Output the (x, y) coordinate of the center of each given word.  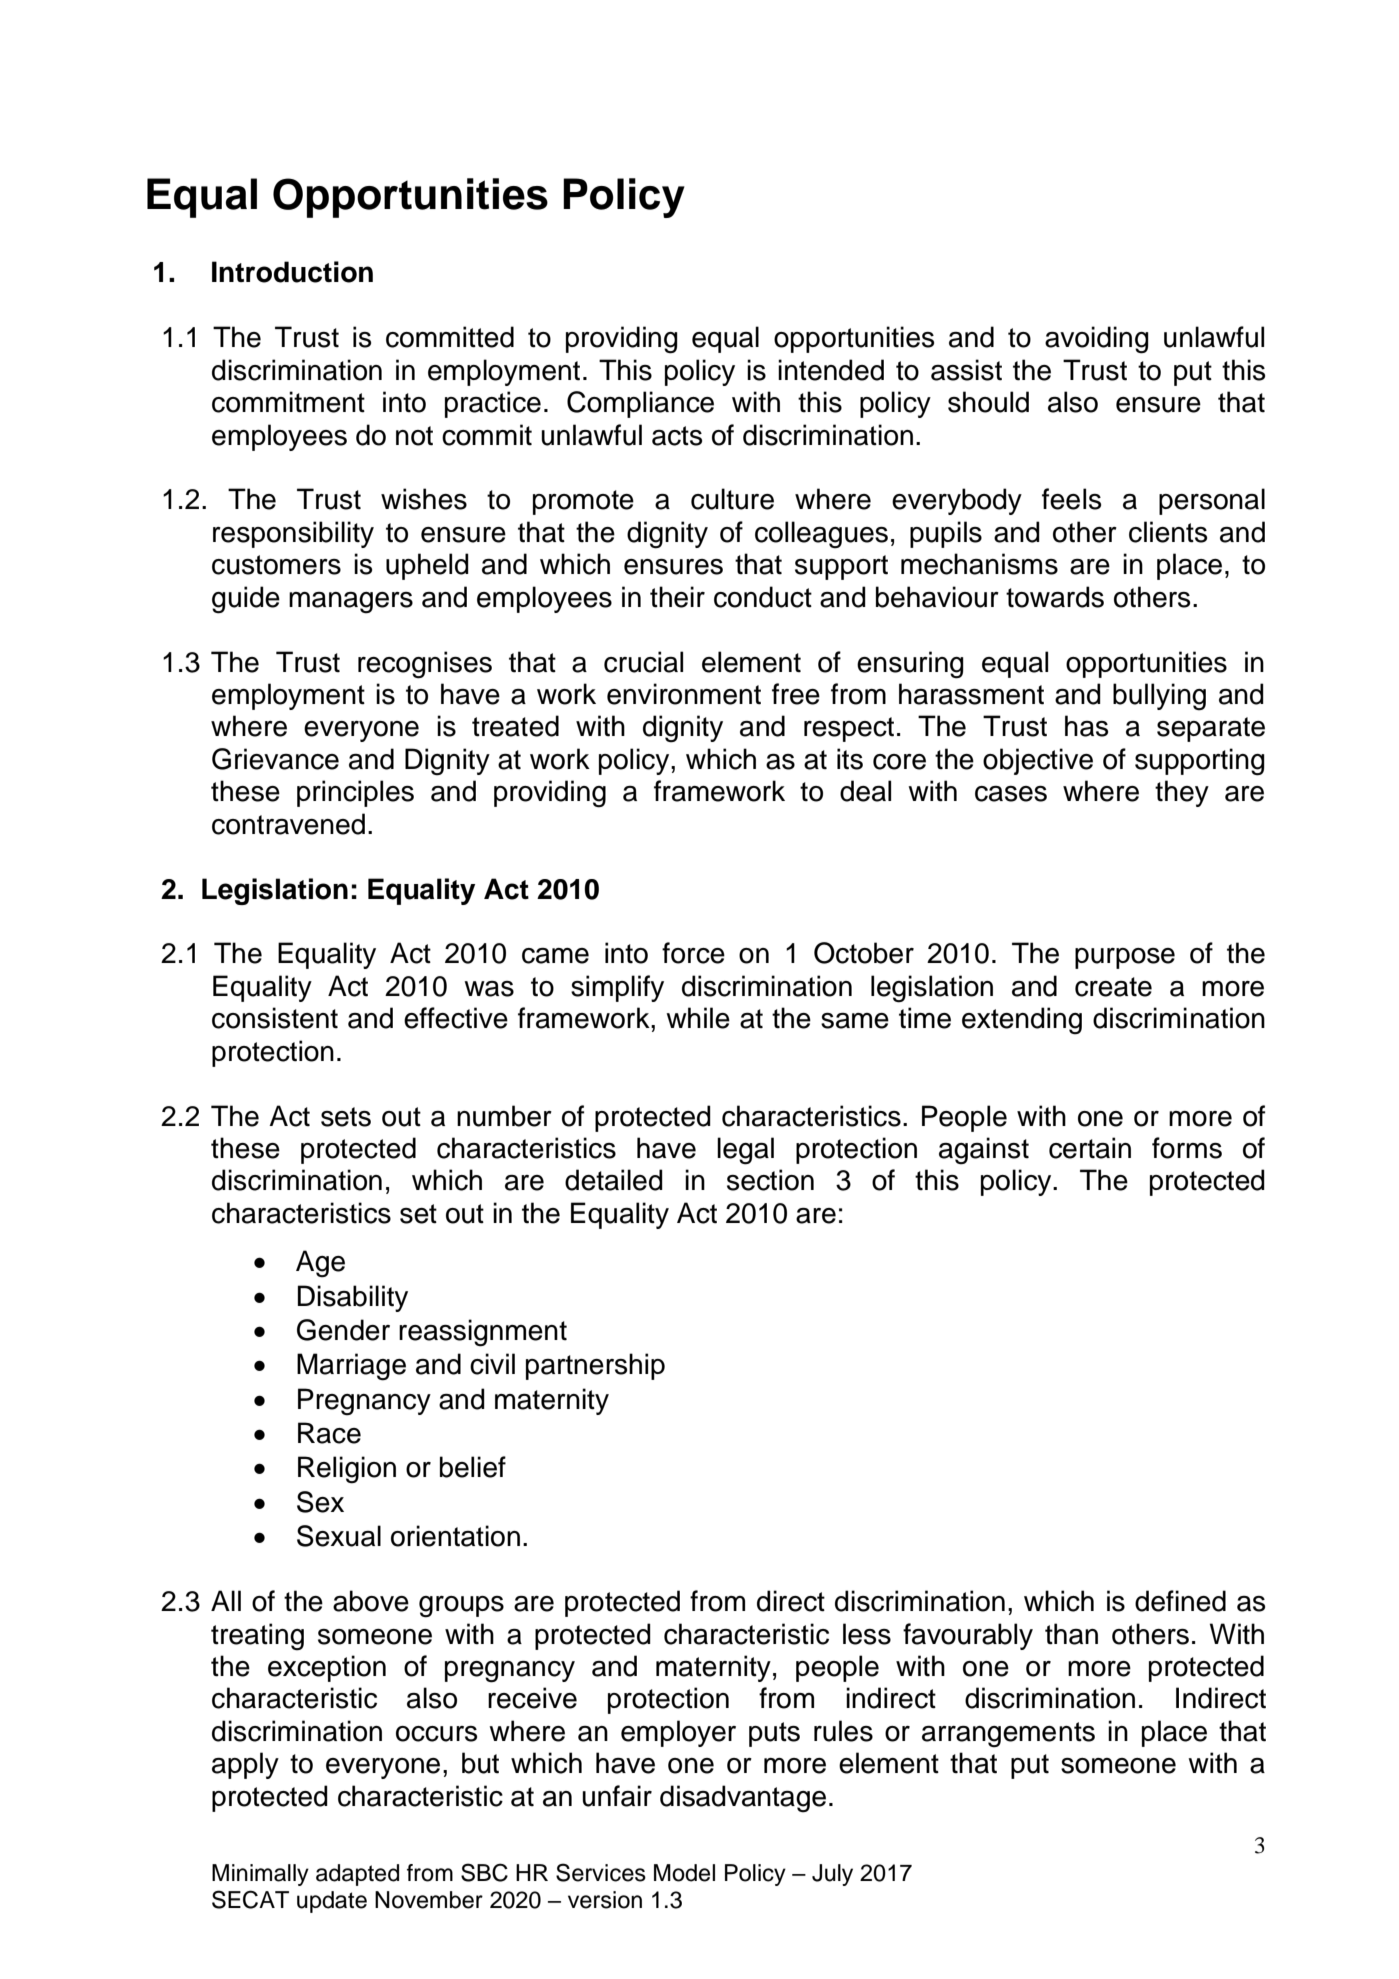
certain (1090, 1148)
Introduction (292, 272)
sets (346, 1117)
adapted (357, 1875)
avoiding (1097, 340)
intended (831, 370)
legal (745, 1151)
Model (684, 1873)
